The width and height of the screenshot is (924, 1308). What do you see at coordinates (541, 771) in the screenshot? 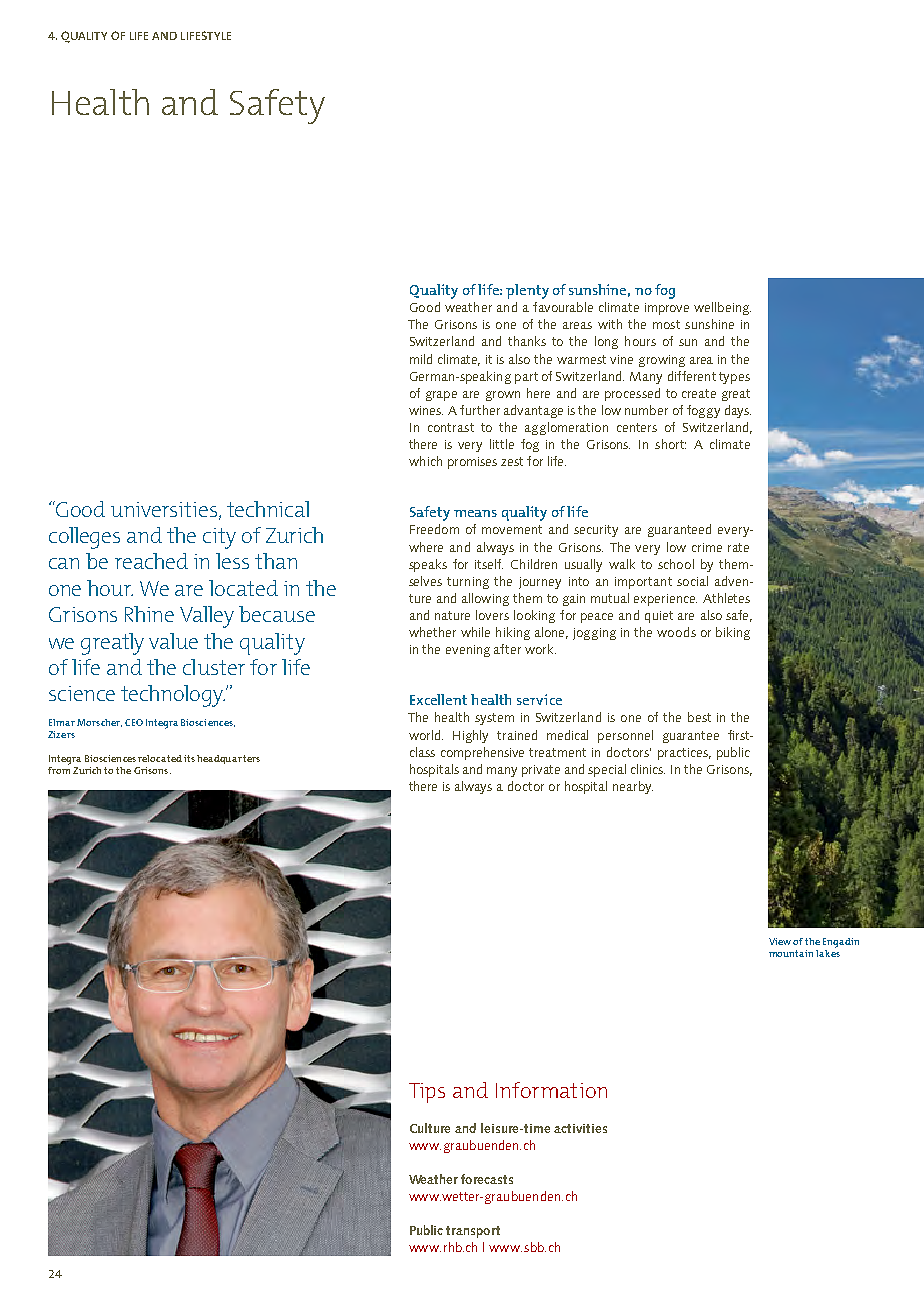
I see `private` at bounding box center [541, 771].
